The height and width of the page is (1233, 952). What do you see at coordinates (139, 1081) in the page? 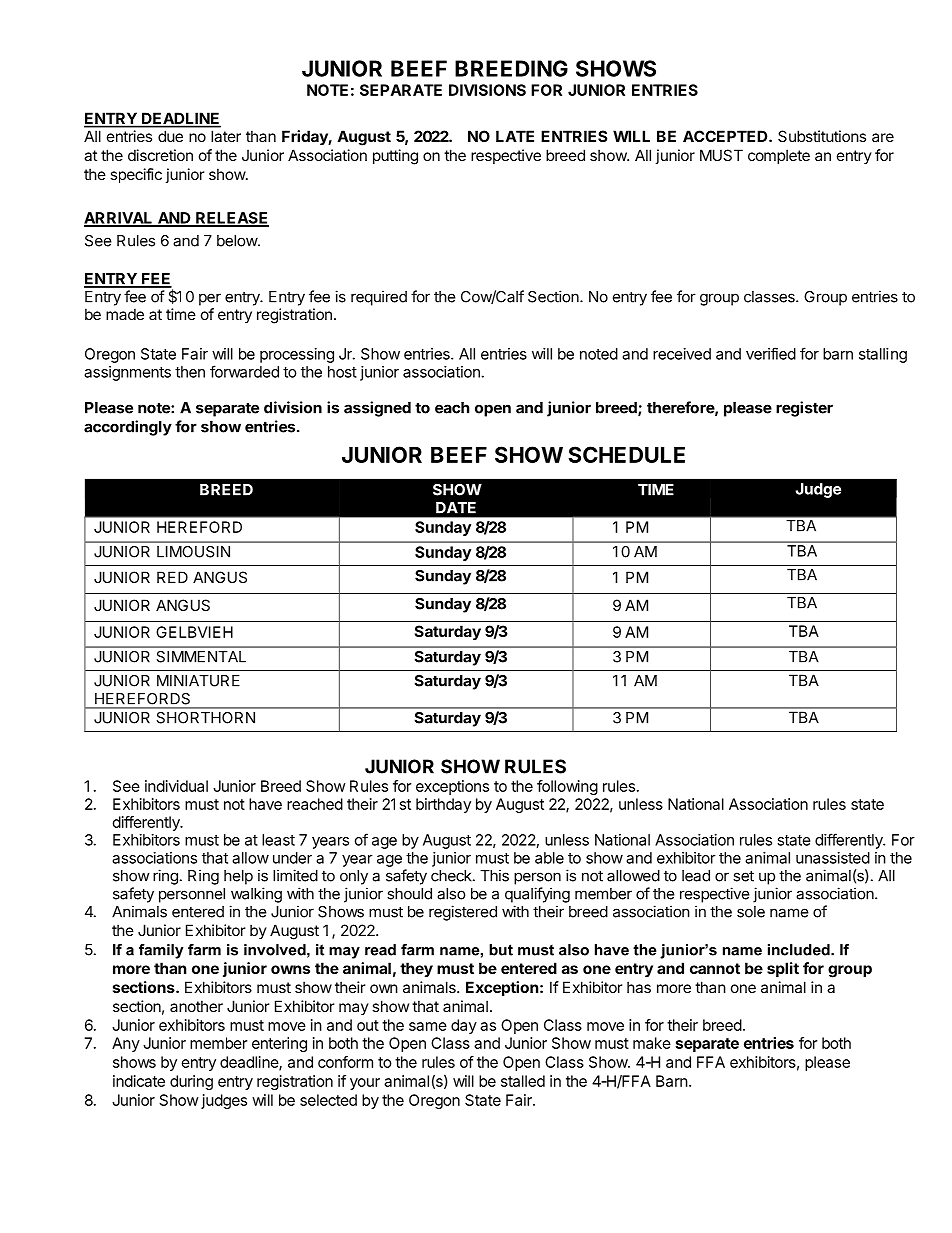
I see `indicate` at bounding box center [139, 1081].
